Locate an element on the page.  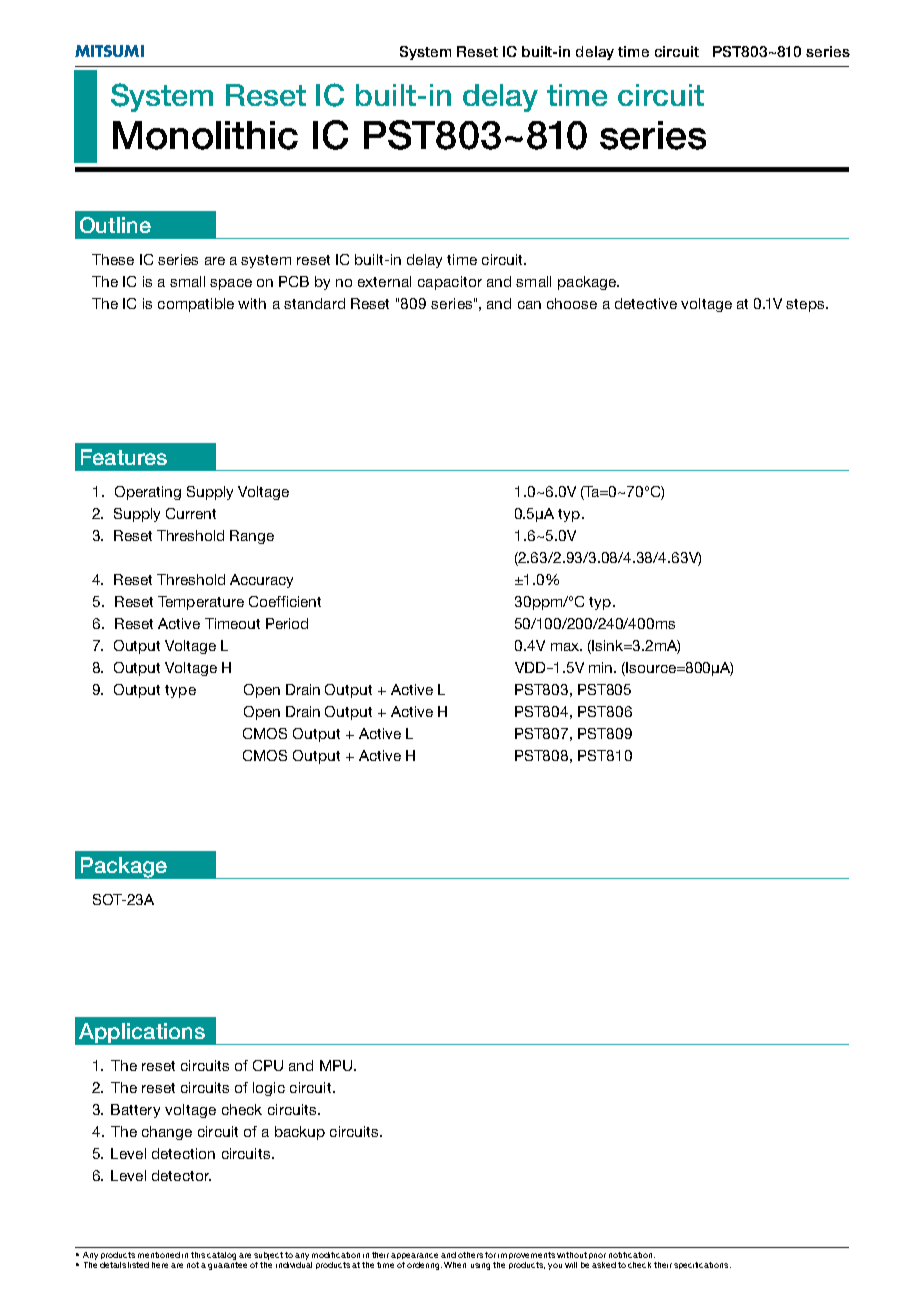
min is located at coordinates (602, 667).
